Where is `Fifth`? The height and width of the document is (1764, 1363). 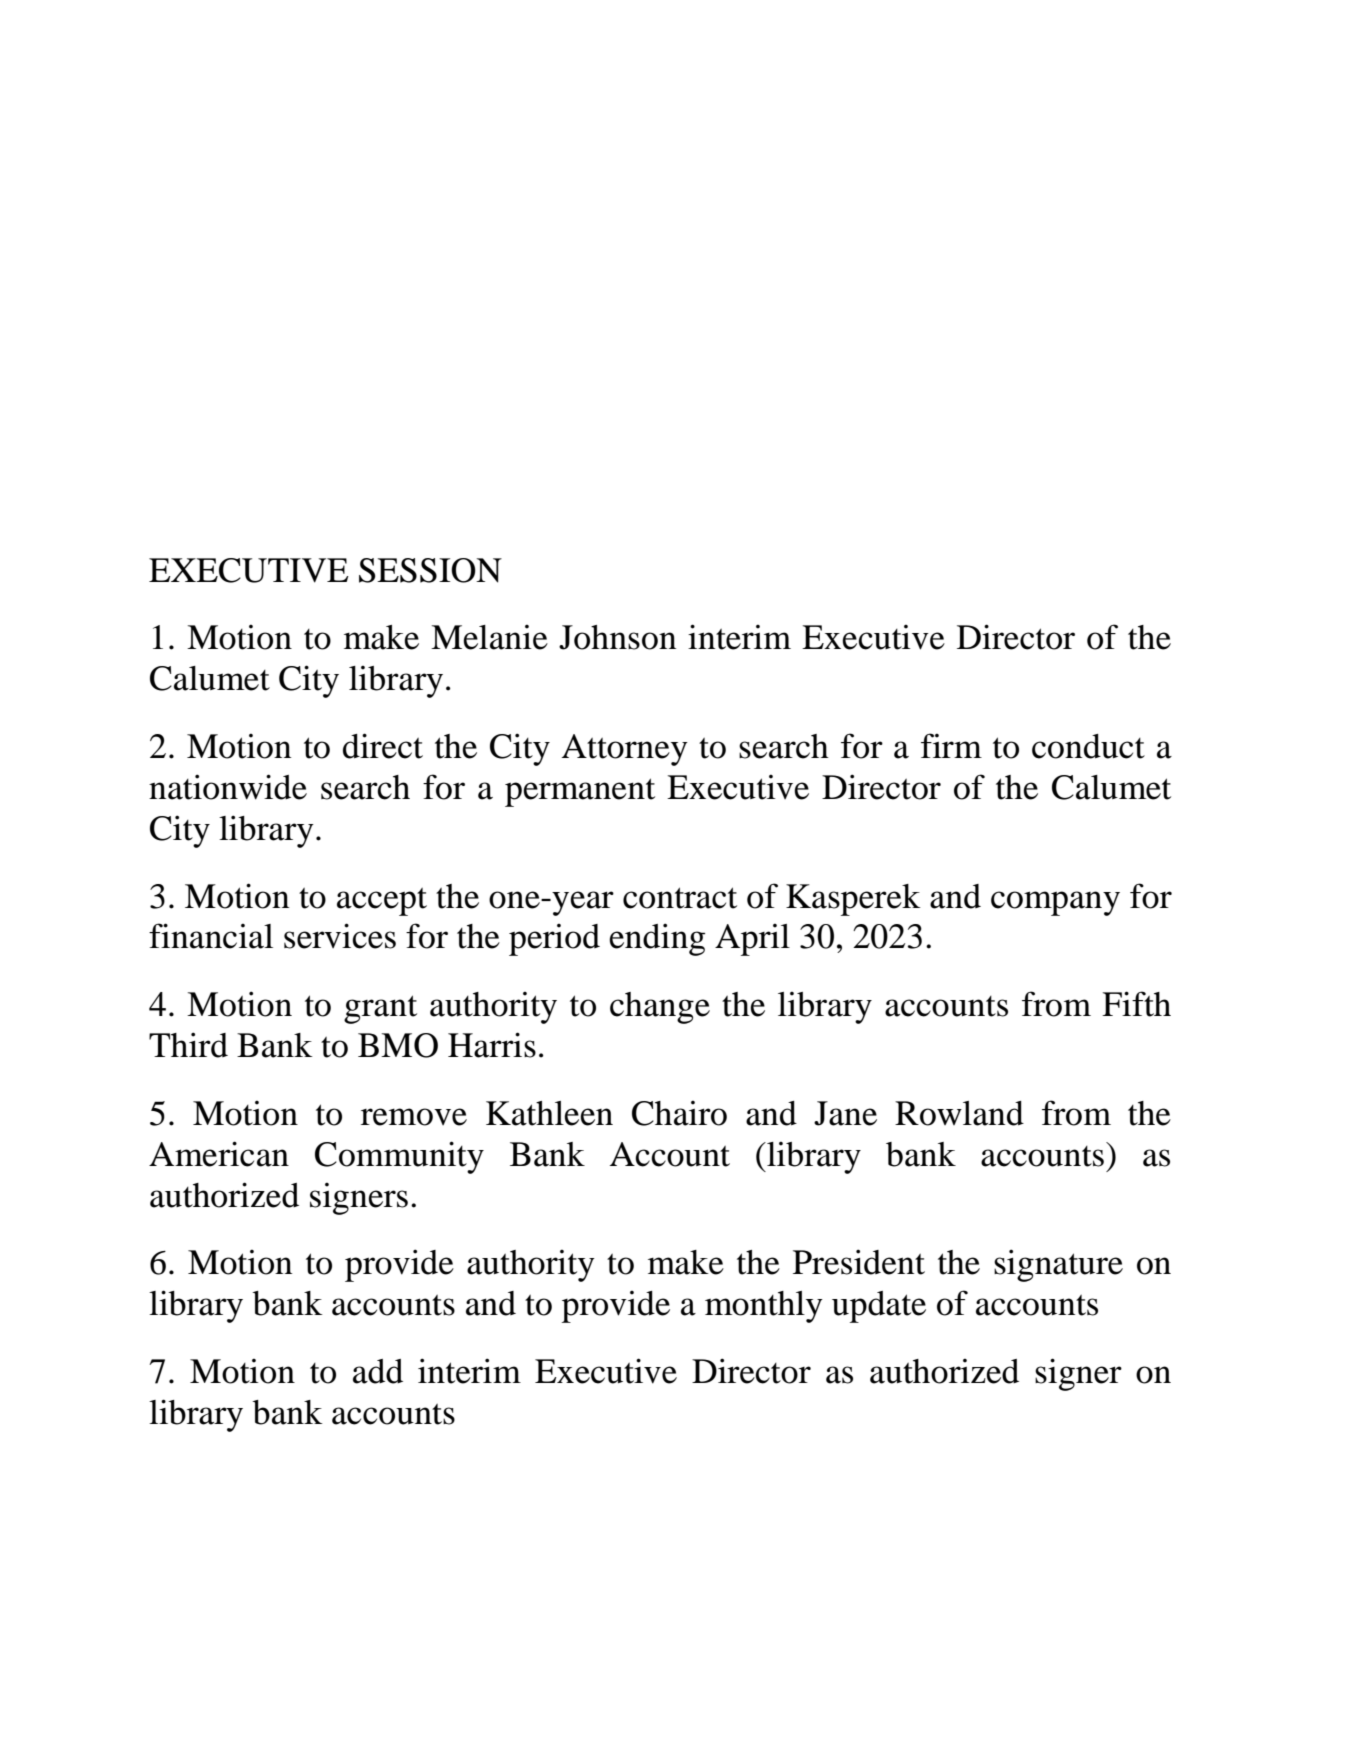 Fifth is located at coordinates (1136, 1004).
